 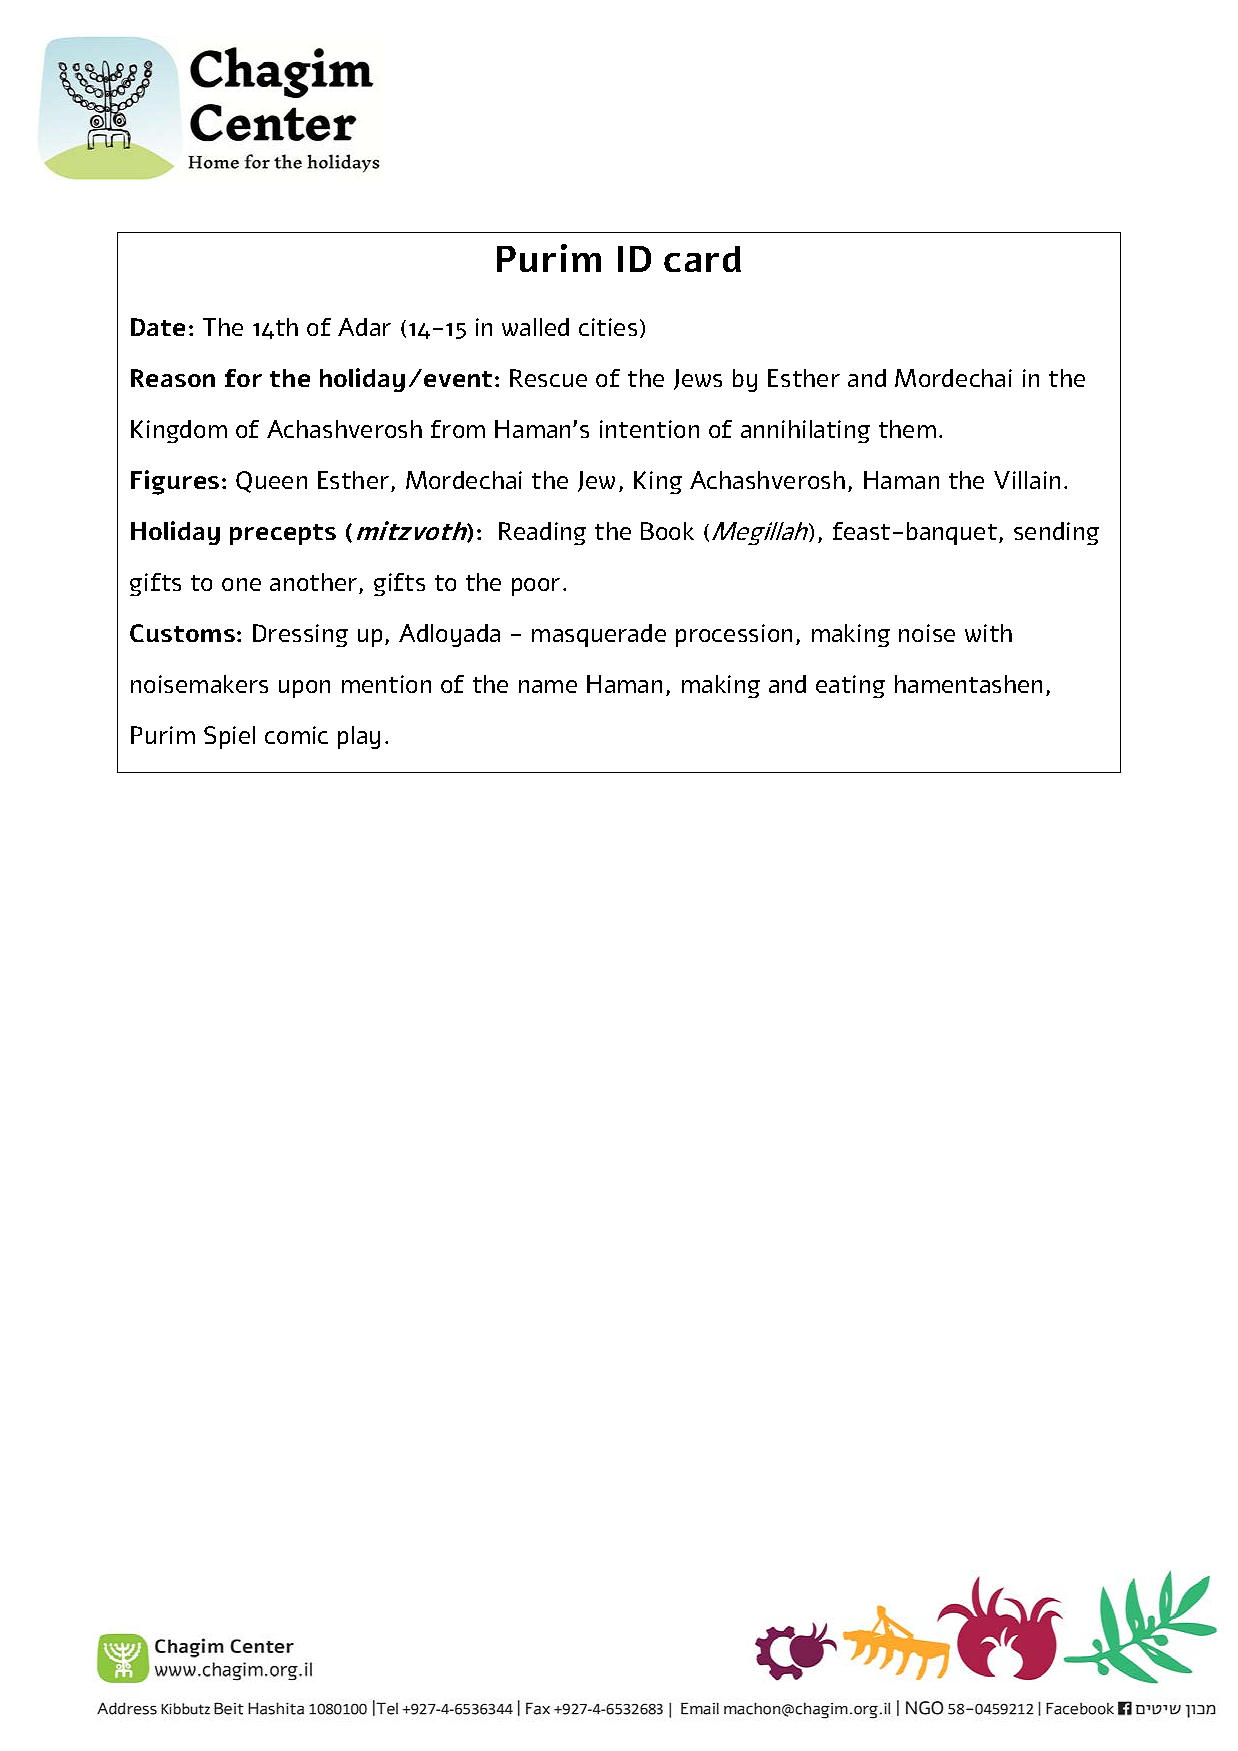 What do you see at coordinates (1056, 533) in the screenshot?
I see `sending` at bounding box center [1056, 533].
